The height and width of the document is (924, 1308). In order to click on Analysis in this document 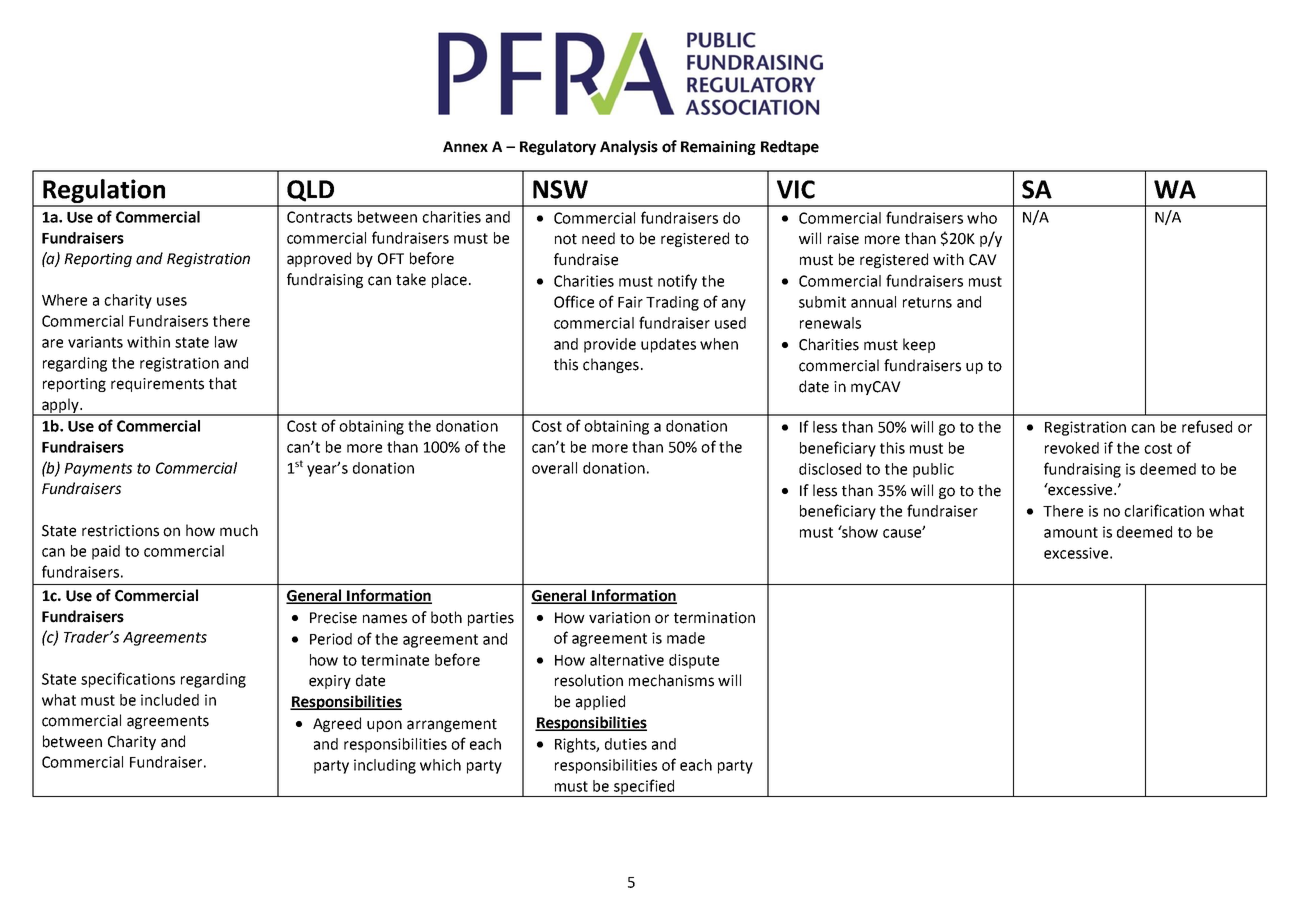, I will do `click(629, 147)`.
